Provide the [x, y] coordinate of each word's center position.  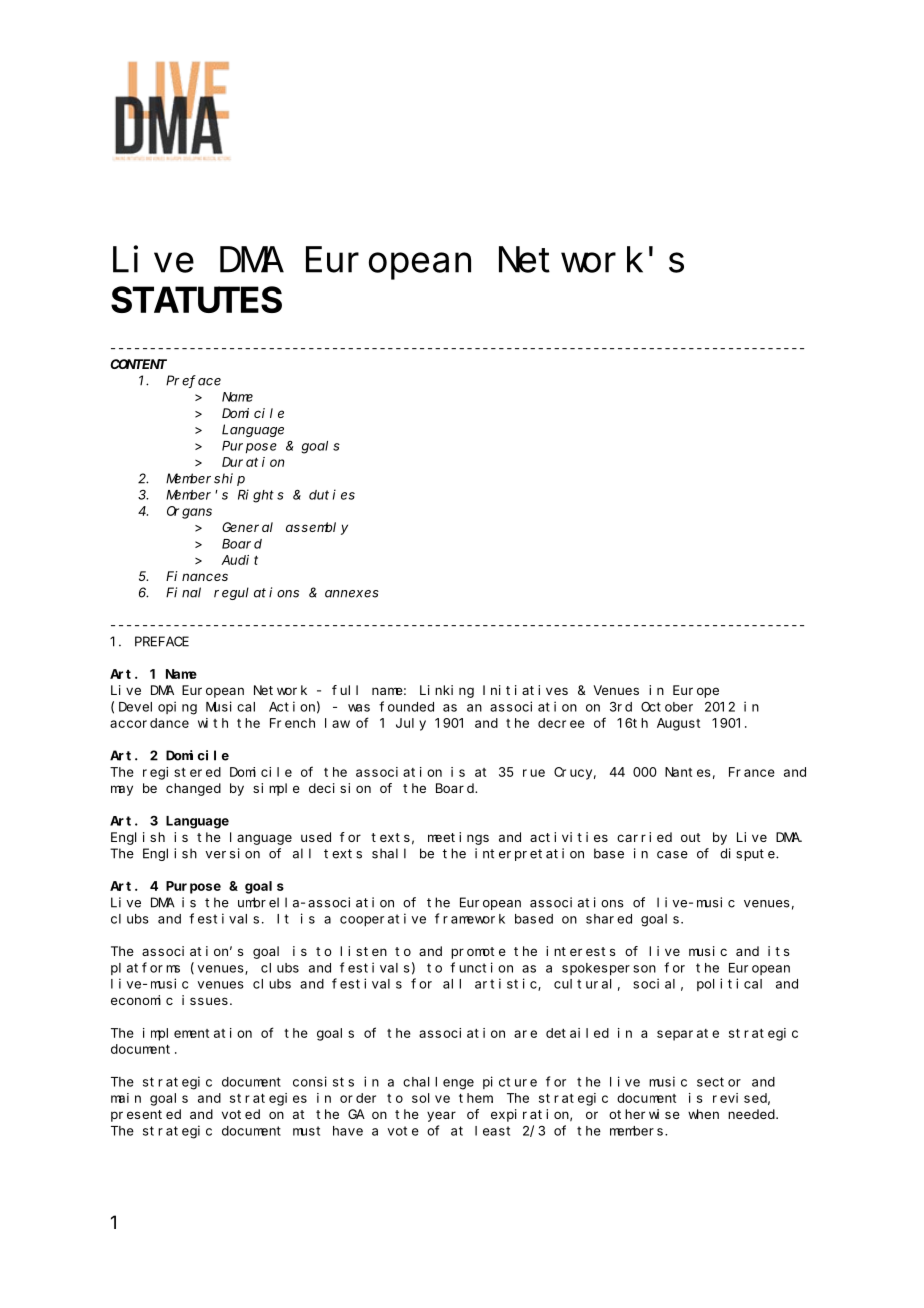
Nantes [688, 772]
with [213, 723]
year [441, 1116]
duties [332, 494]
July [411, 724]
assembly [317, 528]
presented [146, 1115]
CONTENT [138, 364]
